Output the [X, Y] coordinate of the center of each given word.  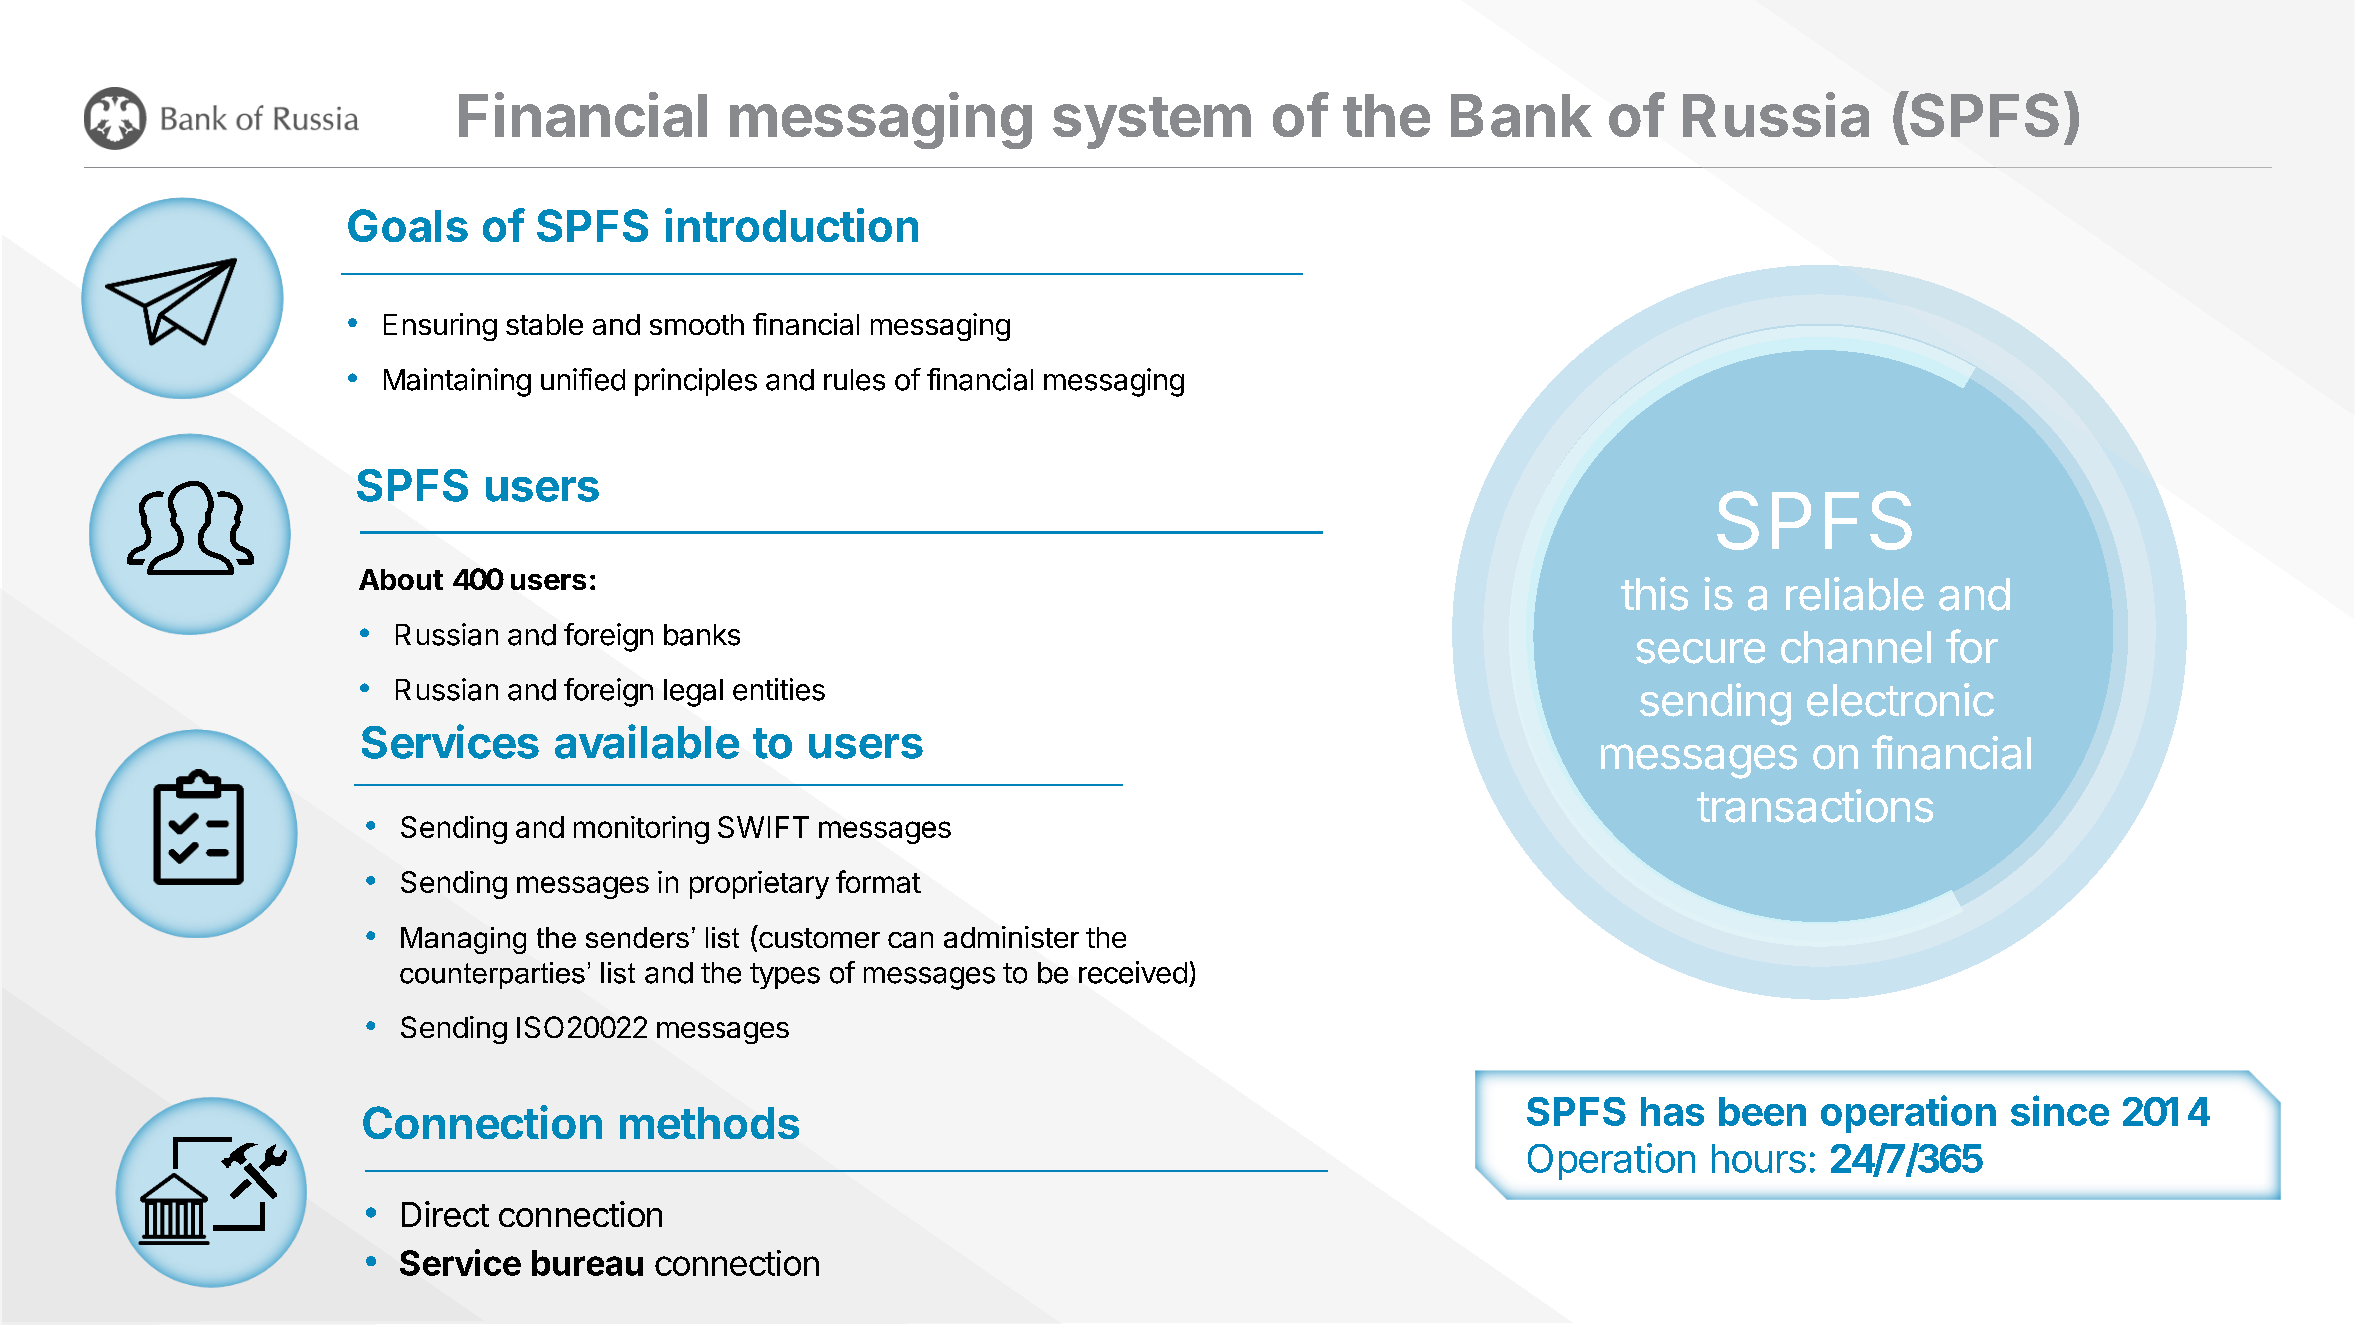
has [1672, 1111]
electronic [1900, 700]
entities [779, 689]
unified [583, 379]
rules [854, 380]
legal [693, 693]
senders [637, 937]
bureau [587, 1263]
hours [1759, 1158]
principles [696, 382]
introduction [791, 225]
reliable [1855, 594]
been [1762, 1111]
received [1133, 972]
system [1152, 123]
